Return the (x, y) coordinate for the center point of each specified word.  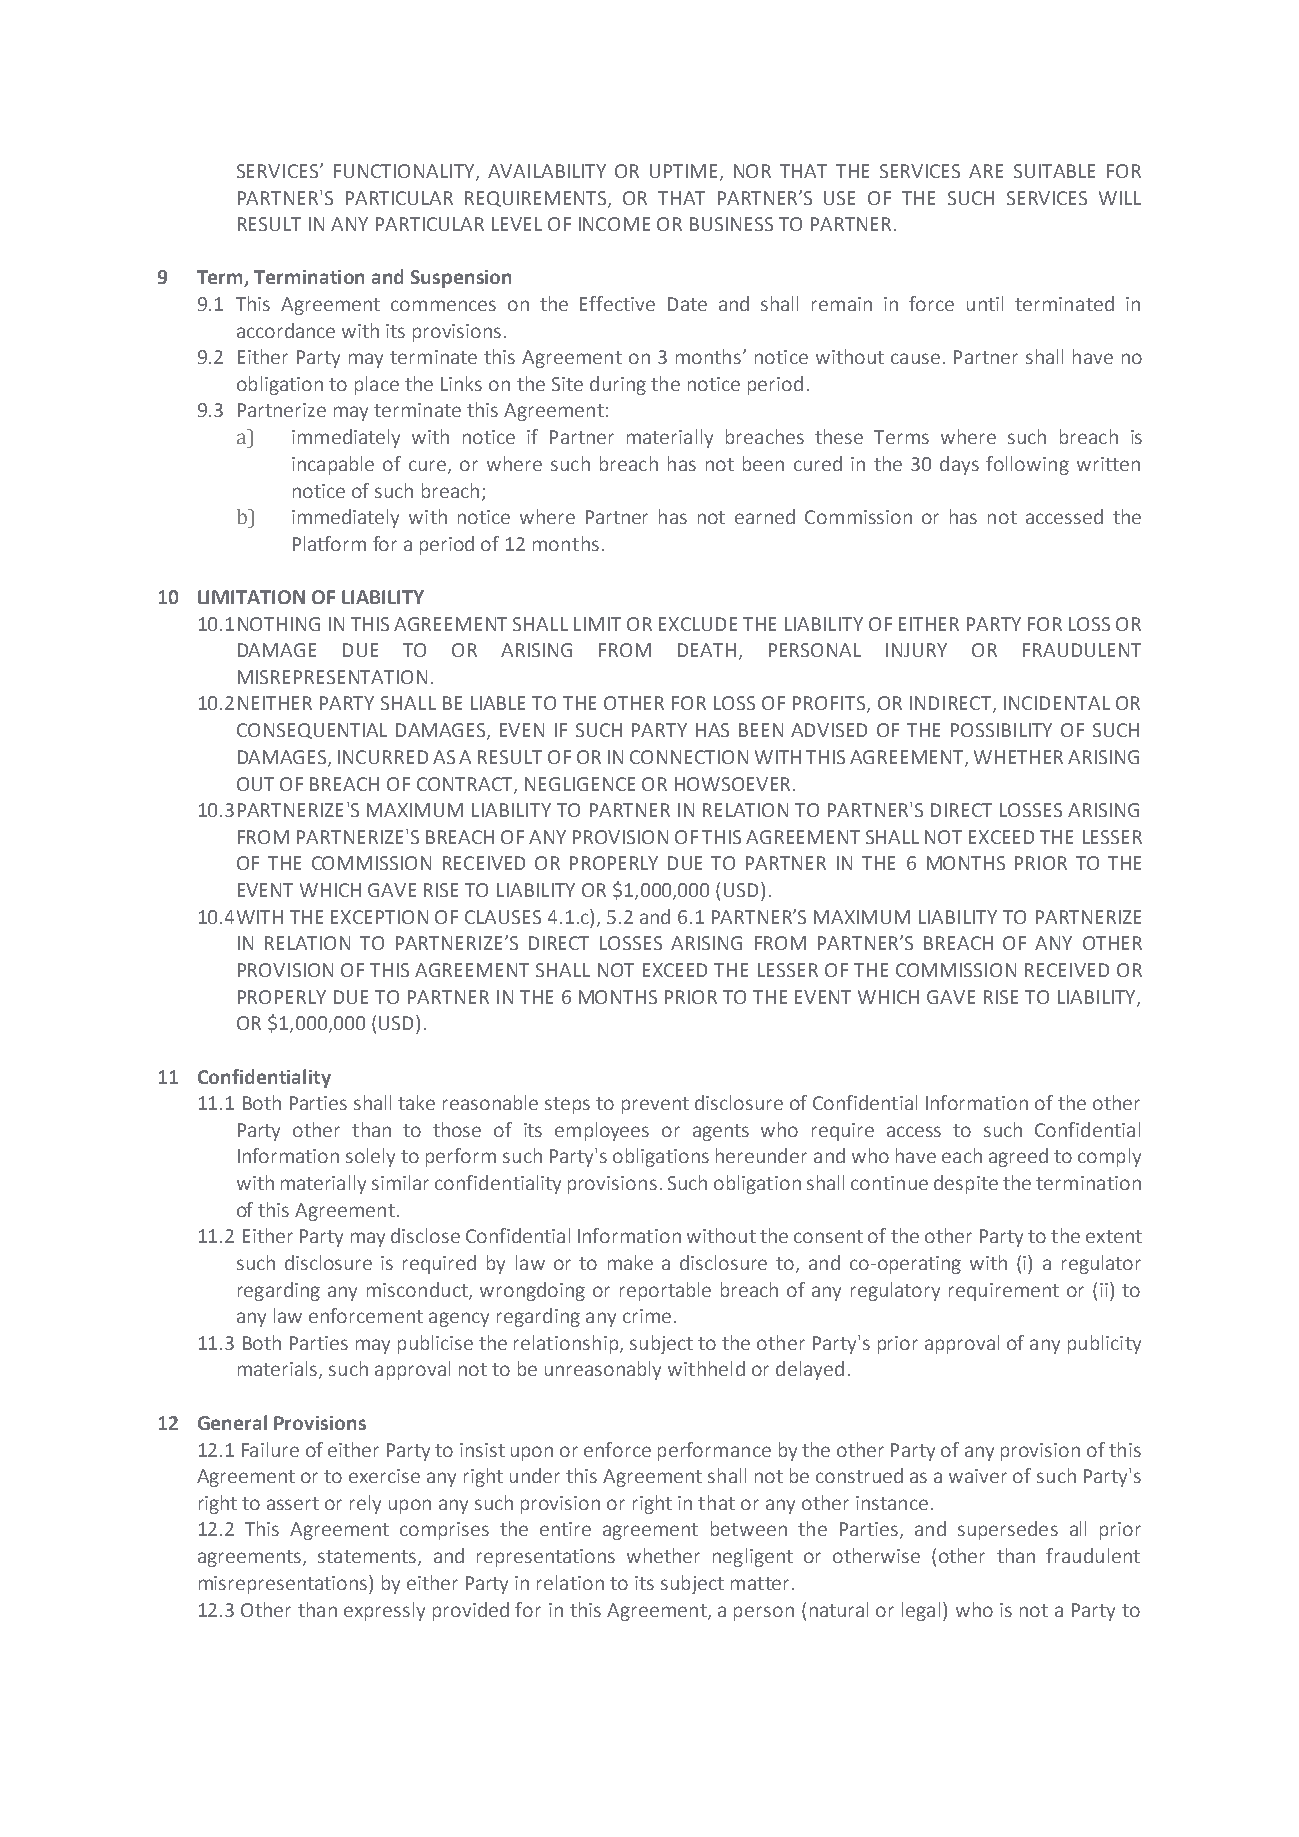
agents (721, 1132)
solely (370, 1157)
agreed (1018, 1157)
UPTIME (685, 172)
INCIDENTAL (1057, 703)
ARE (986, 171)
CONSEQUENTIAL (312, 731)
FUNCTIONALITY (405, 172)
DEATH (707, 650)
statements (368, 1558)
